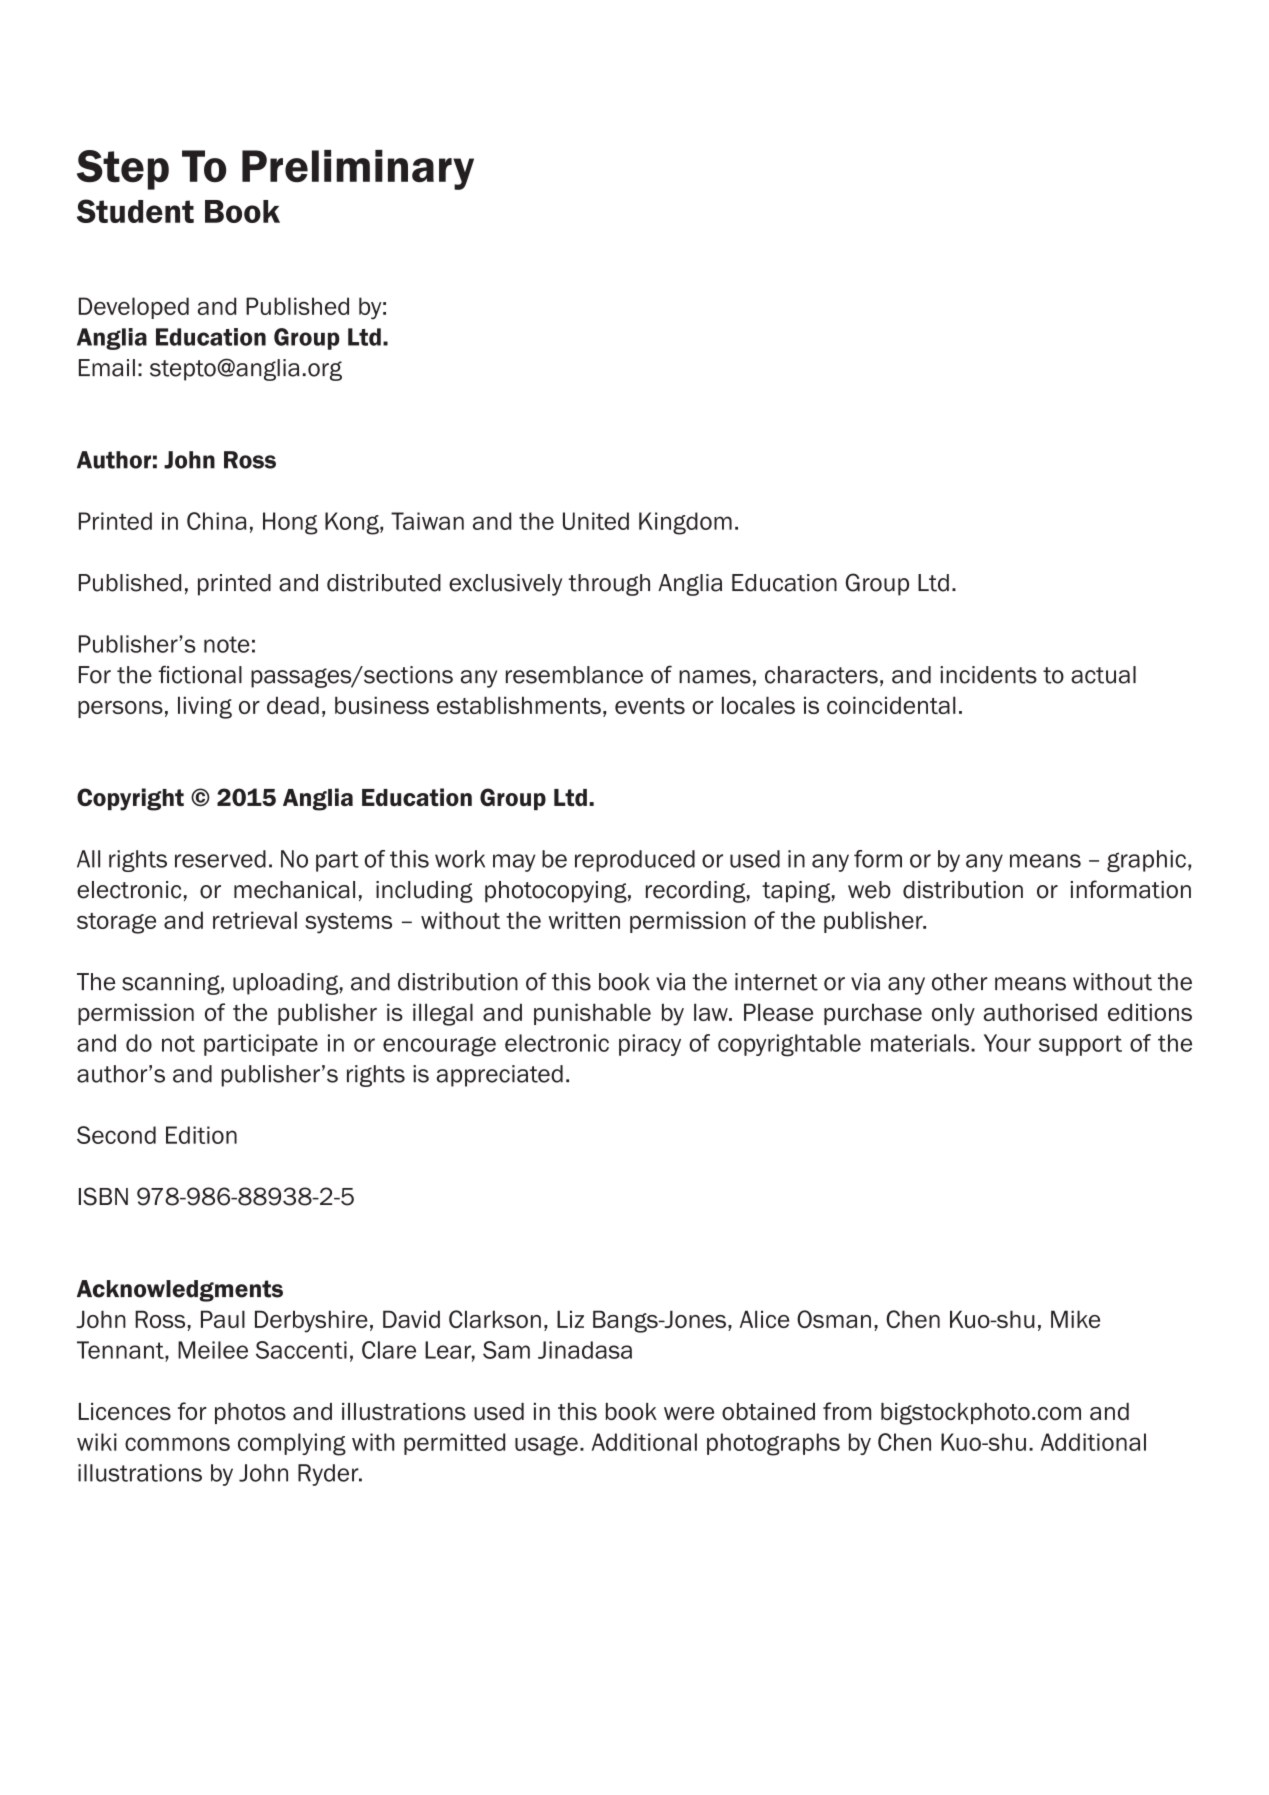  I want to click on through, so click(609, 585).
